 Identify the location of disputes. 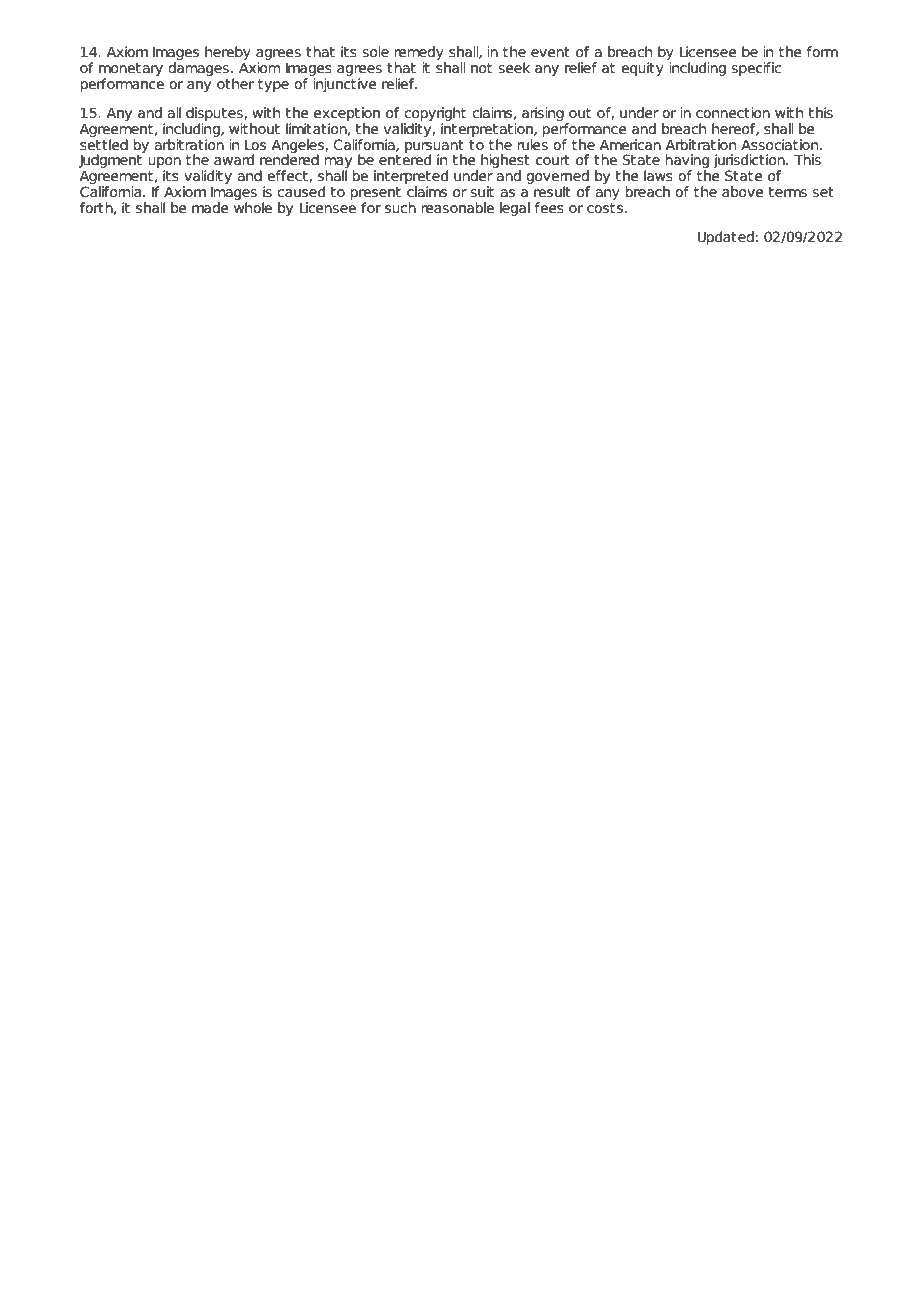
(214, 114).
